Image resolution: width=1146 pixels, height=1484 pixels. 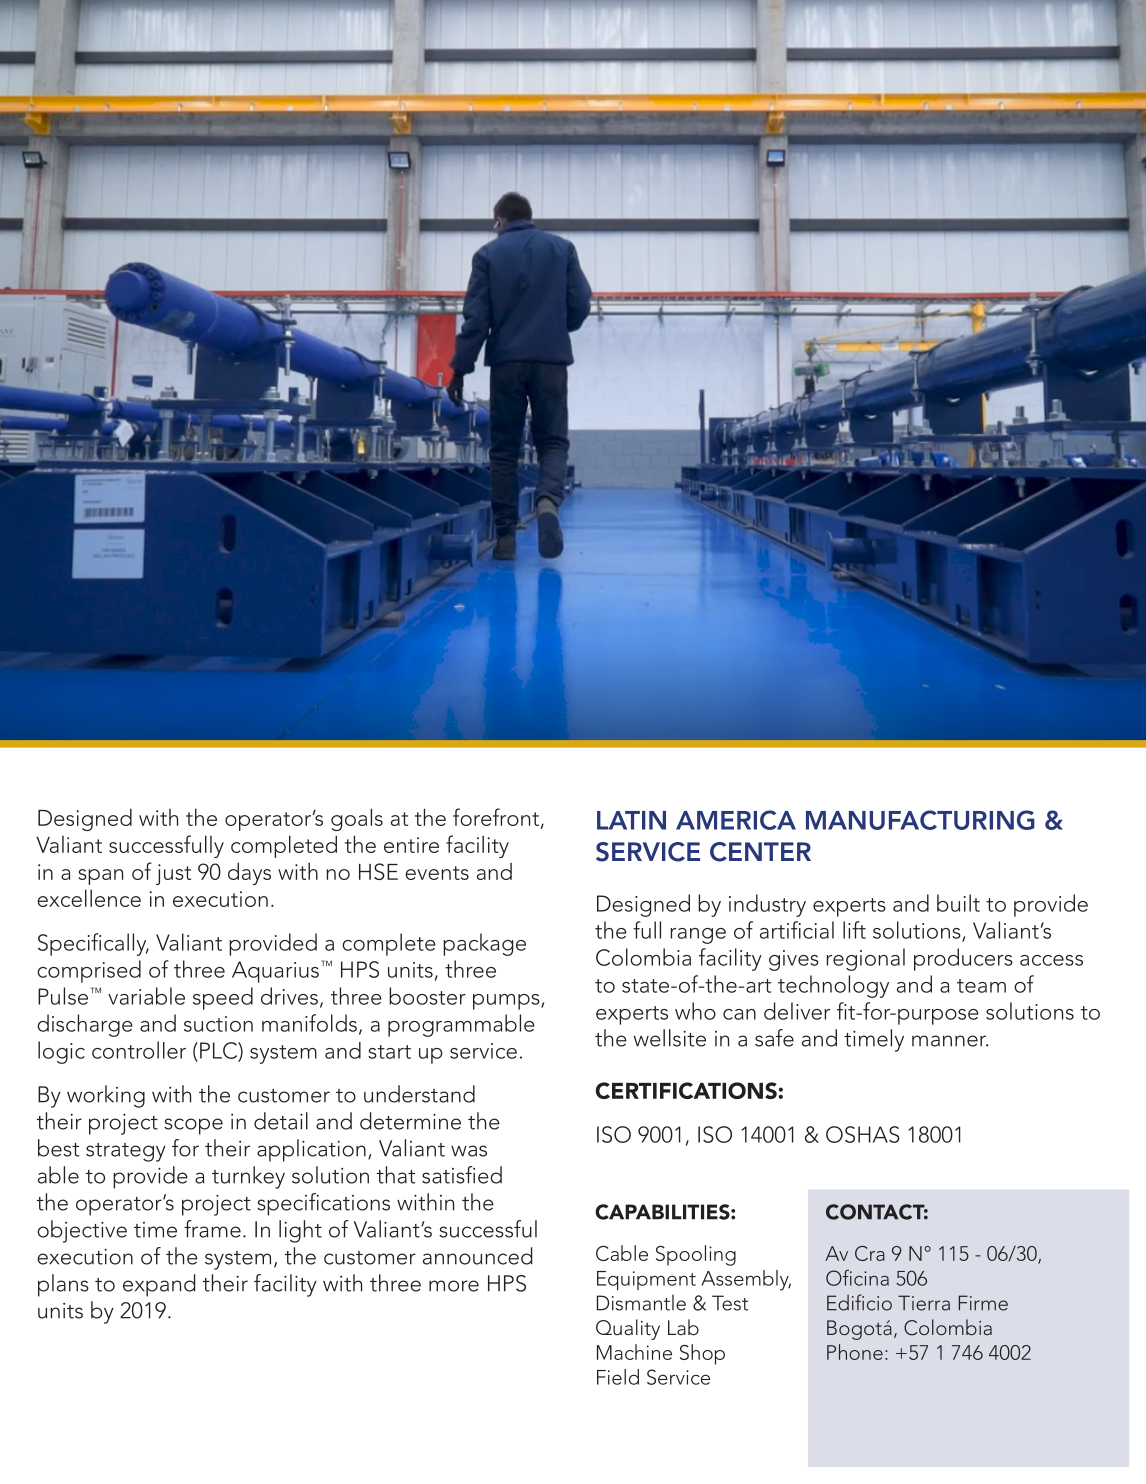 What do you see at coordinates (963, 959) in the screenshot?
I see `producers` at bounding box center [963, 959].
